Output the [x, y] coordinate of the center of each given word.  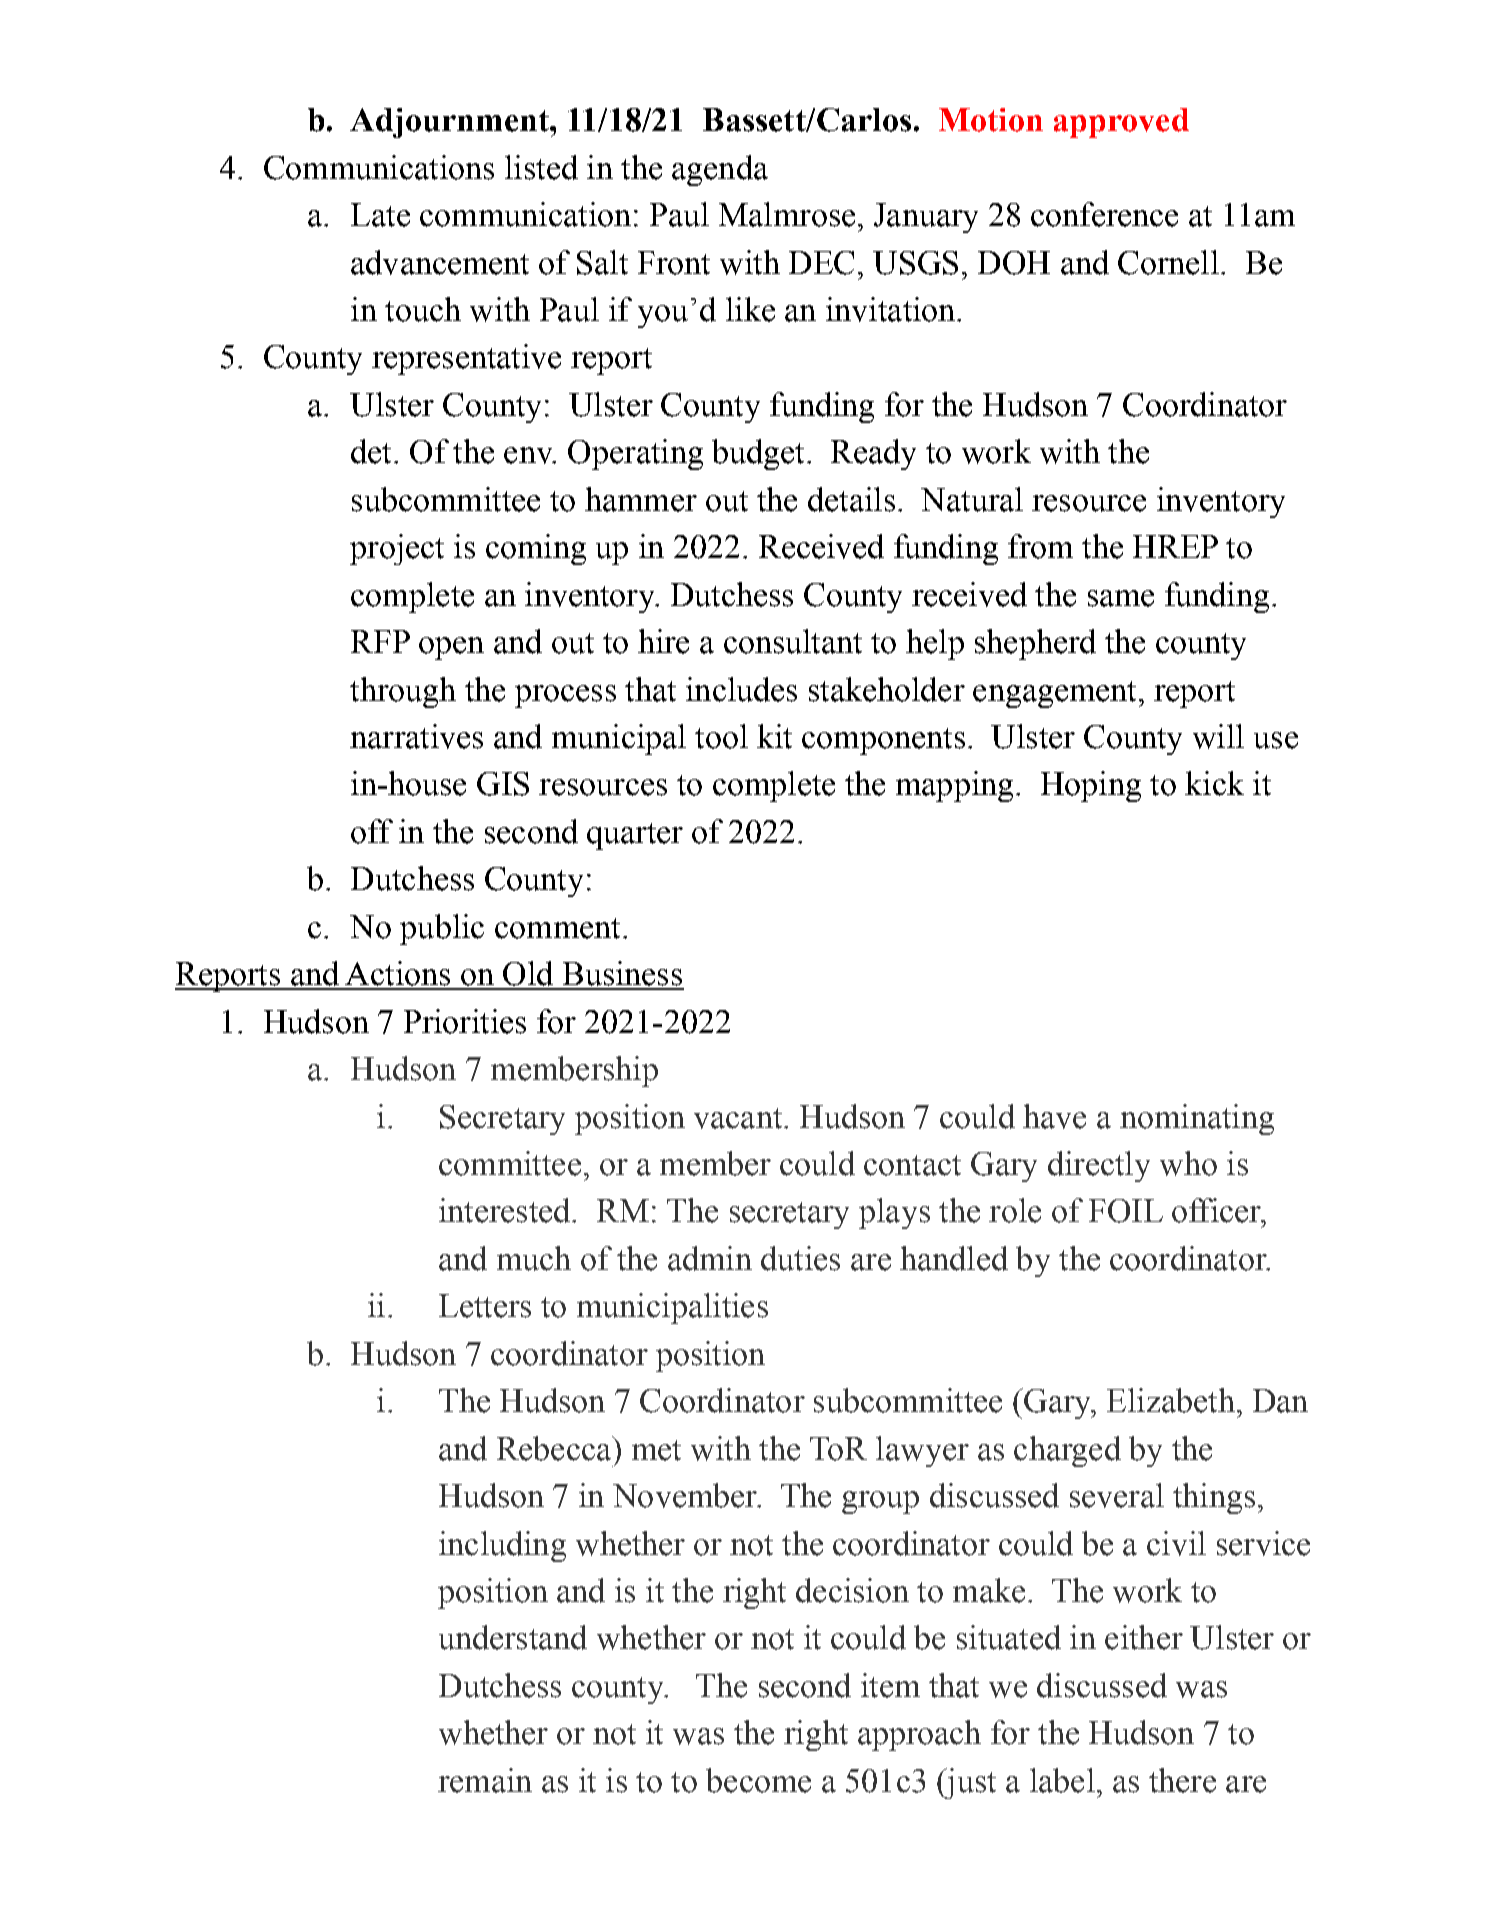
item [890, 1685]
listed [541, 167]
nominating [1197, 1119]
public [442, 929]
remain [485, 1780]
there [1182, 1780]
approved [1121, 123]
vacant [739, 1118]
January [926, 218]
